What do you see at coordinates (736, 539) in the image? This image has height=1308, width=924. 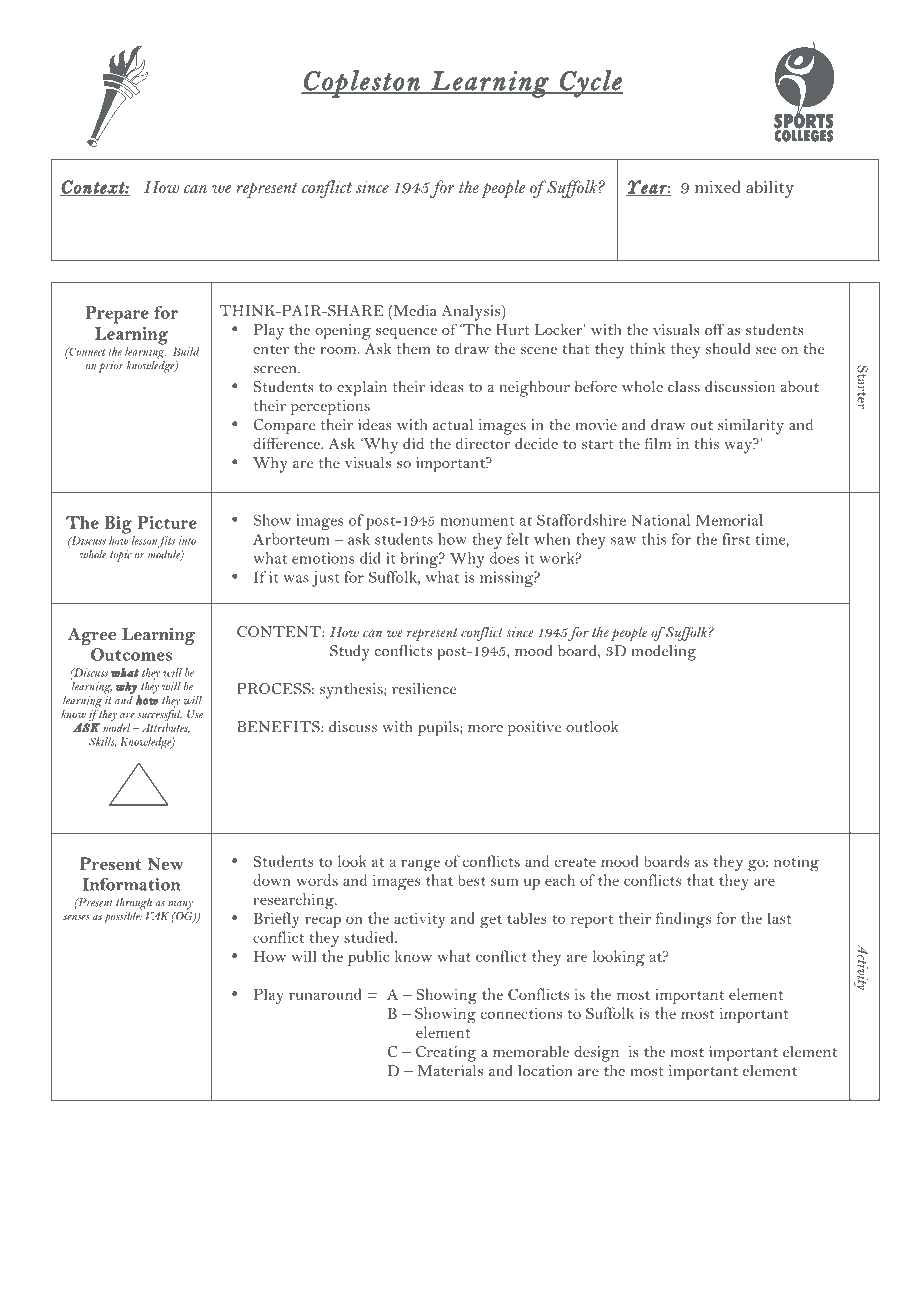 I see `first` at bounding box center [736, 539].
